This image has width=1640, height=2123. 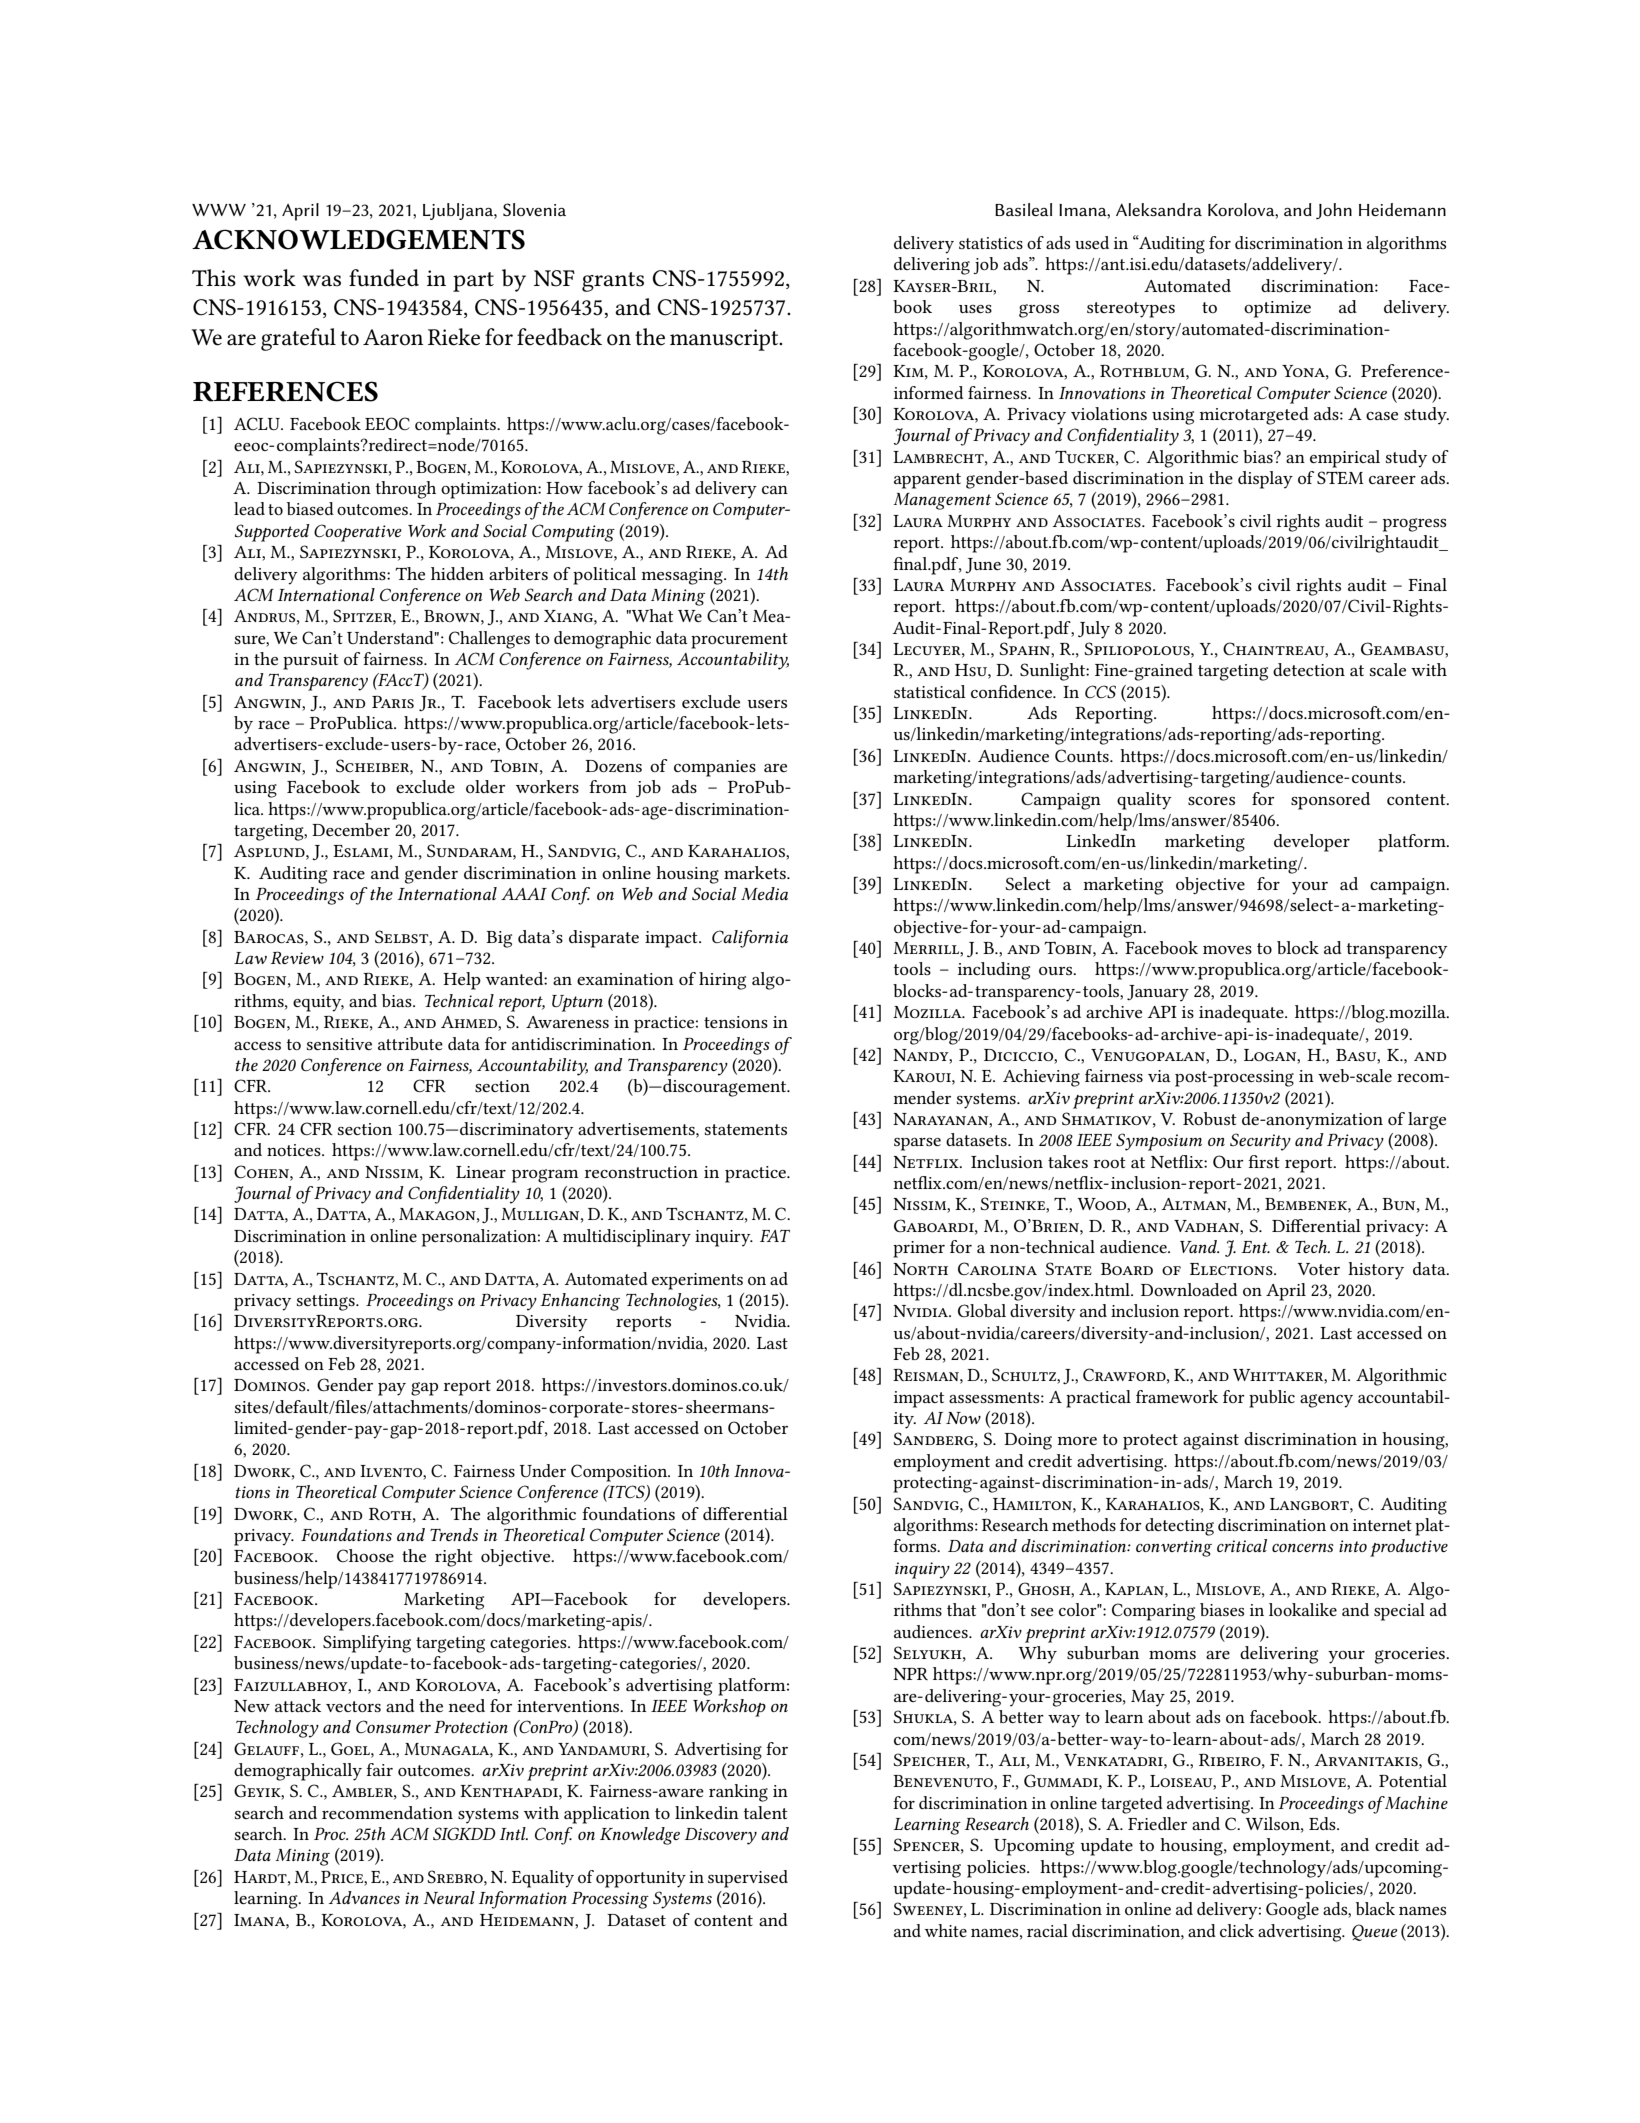 I want to click on supervised, so click(x=748, y=1879).
